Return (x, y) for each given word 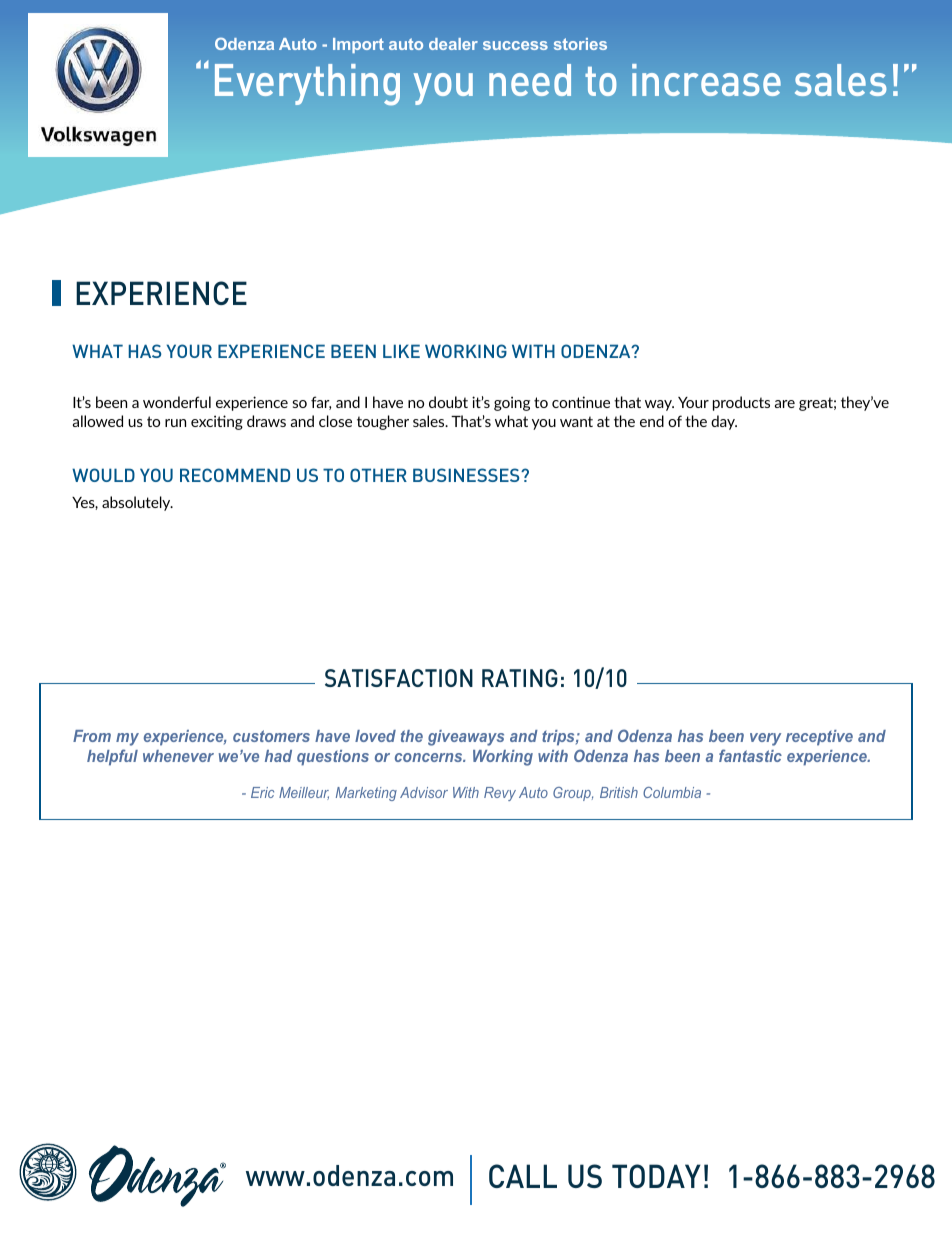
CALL (523, 1176)
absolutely (137, 503)
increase (706, 80)
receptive (819, 738)
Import (358, 45)
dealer (453, 44)
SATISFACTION (399, 678)
